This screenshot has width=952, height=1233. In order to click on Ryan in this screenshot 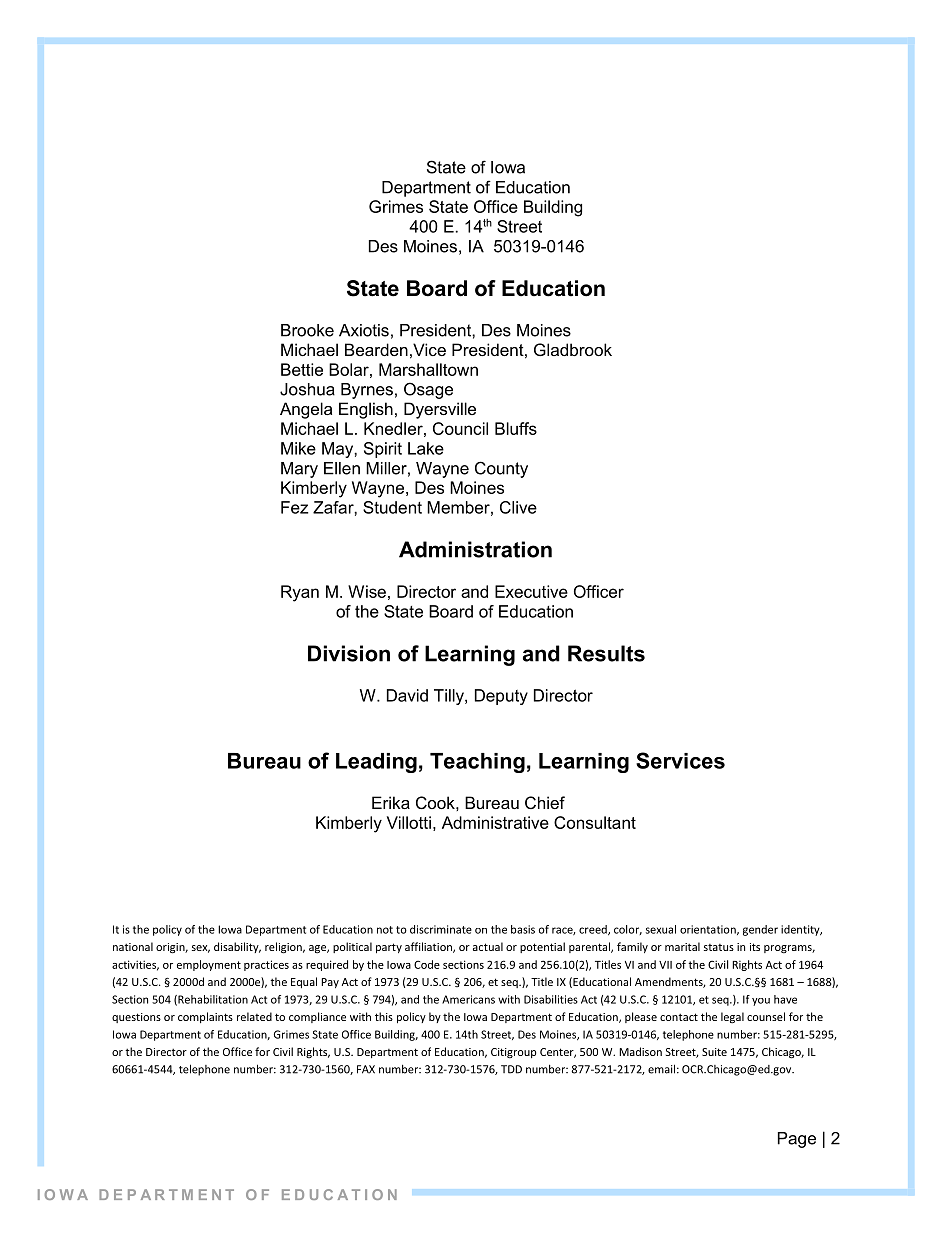, I will do `click(300, 593)`.
